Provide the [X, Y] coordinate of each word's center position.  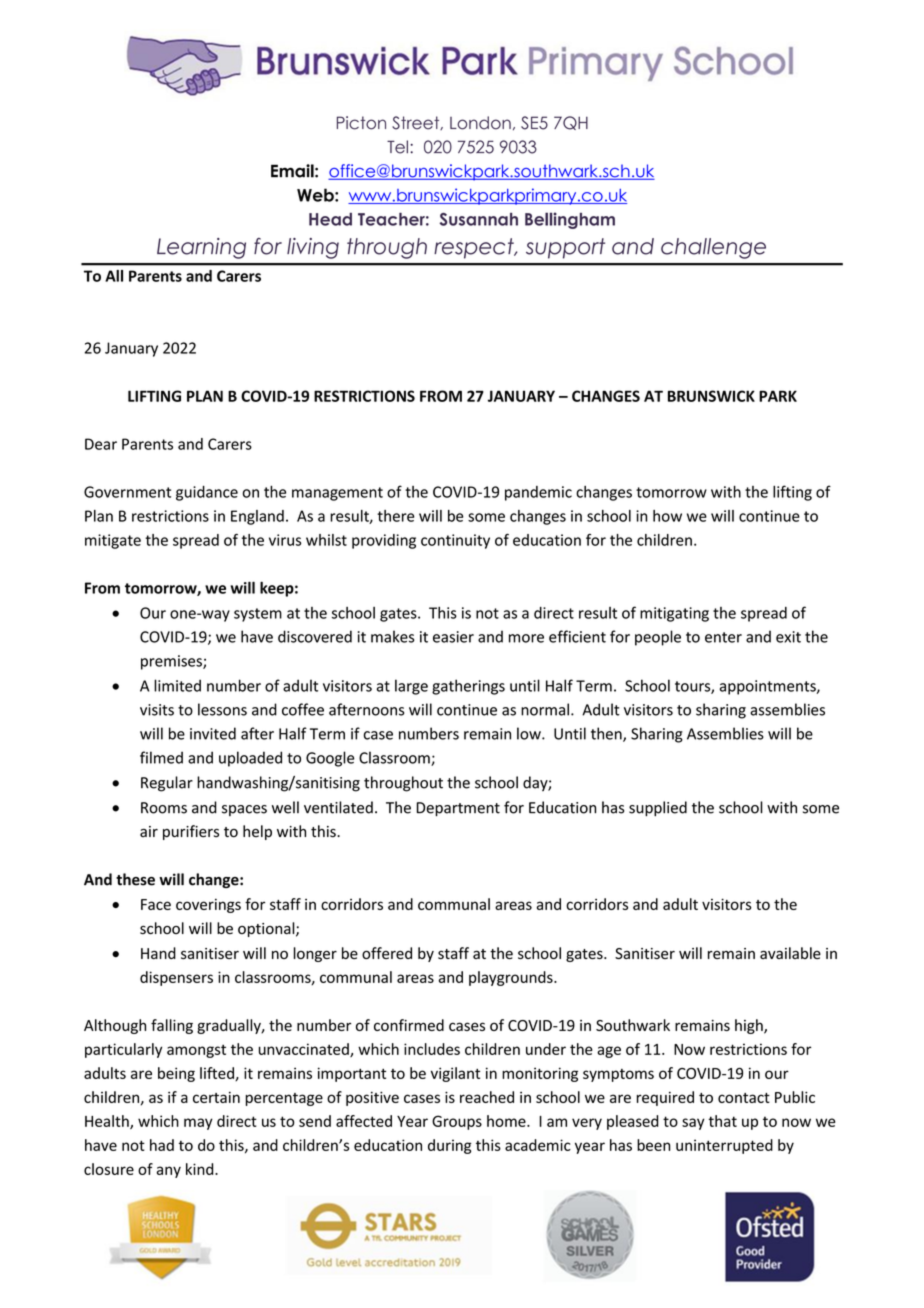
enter [723, 637]
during [450, 1146]
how [667, 516]
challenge [713, 248]
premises [172, 662]
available [790, 953]
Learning [201, 248]
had [162, 1145]
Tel [397, 147]
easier [453, 637]
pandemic [538, 493]
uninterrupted [724, 1146]
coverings [208, 906]
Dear [101, 444]
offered [387, 953]
